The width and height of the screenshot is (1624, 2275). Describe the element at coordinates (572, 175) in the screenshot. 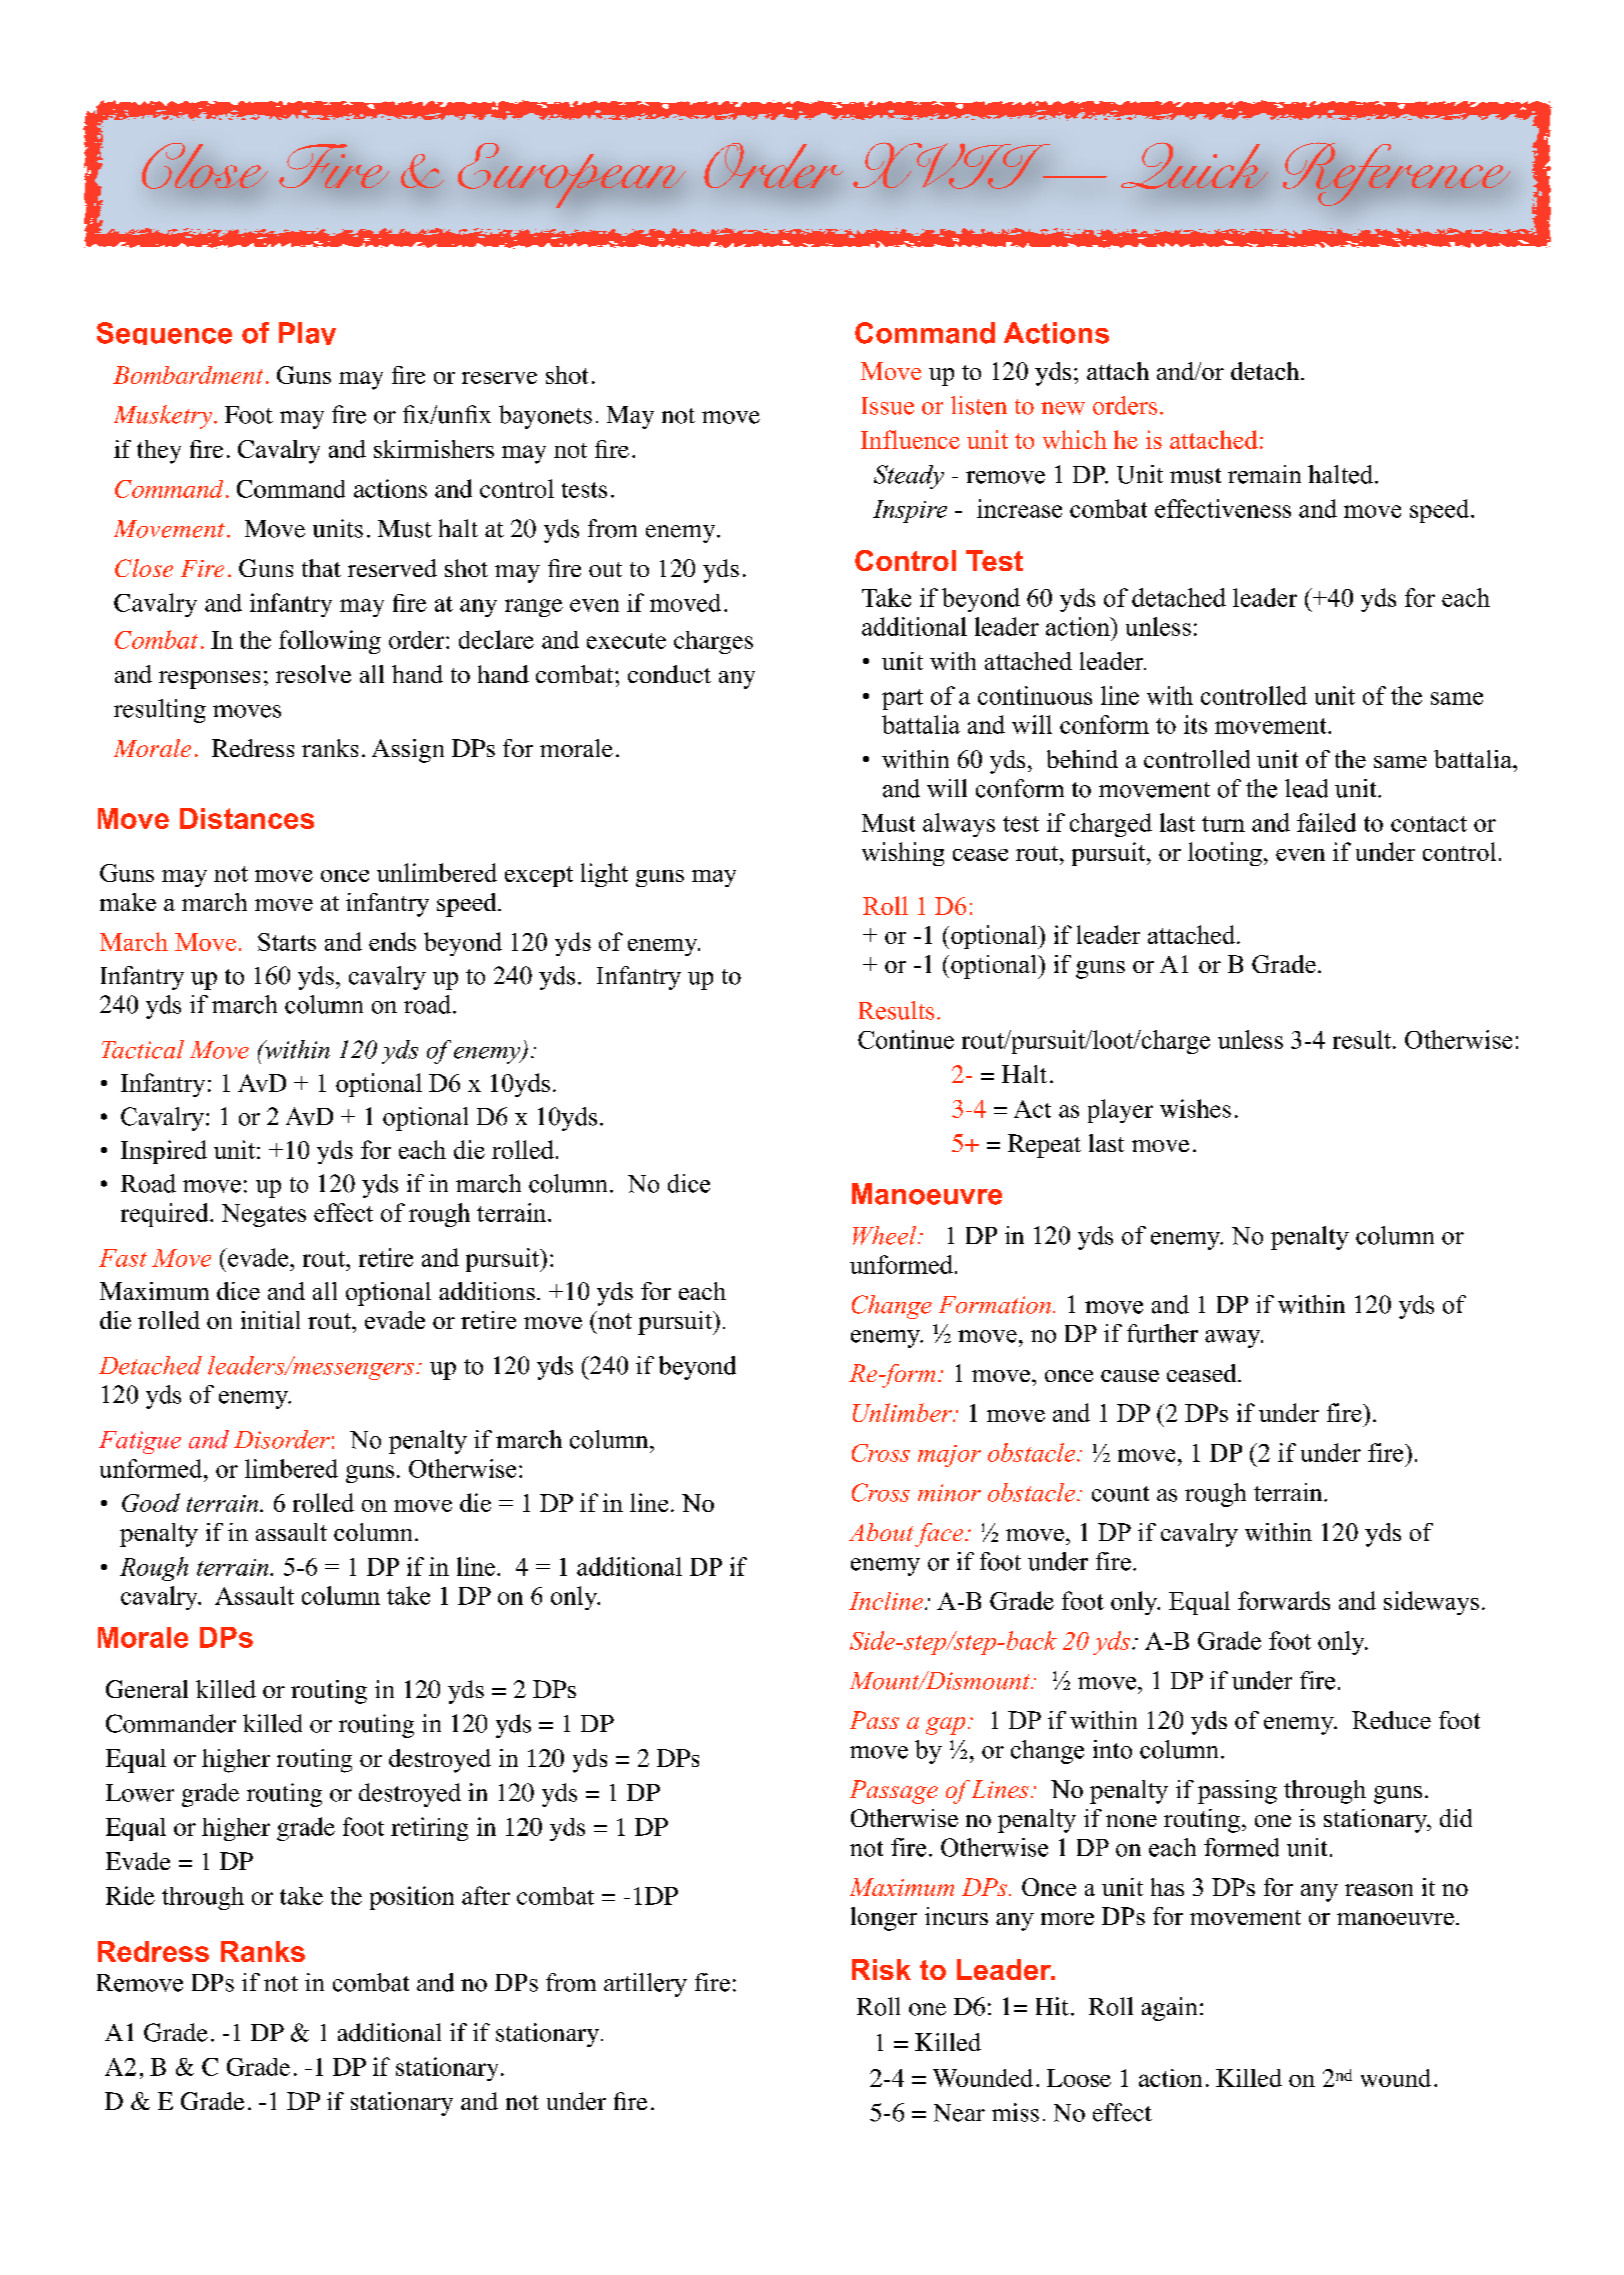

I see `European` at that location.
